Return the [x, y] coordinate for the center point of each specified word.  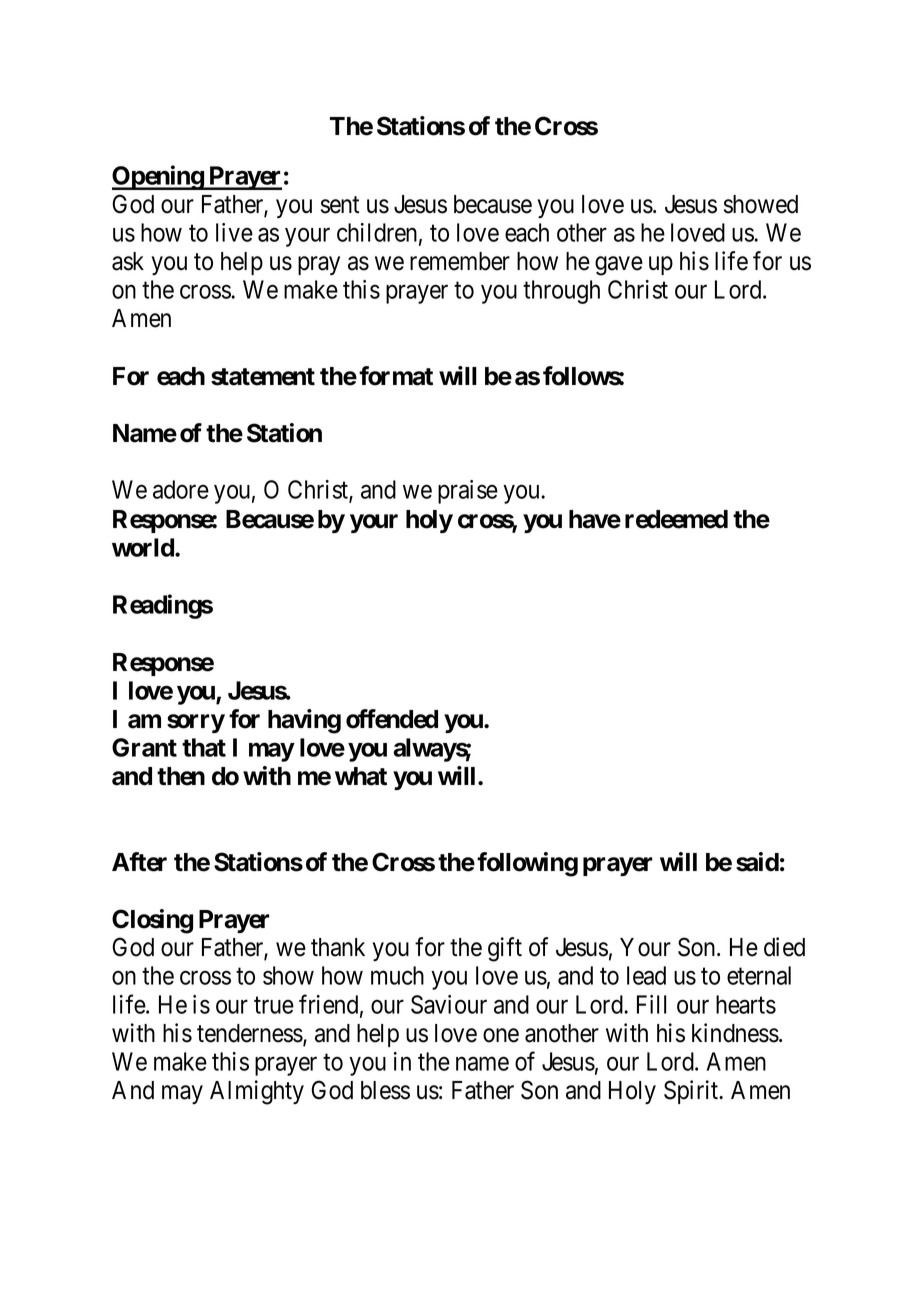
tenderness [250, 1033]
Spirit [692, 1092]
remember [460, 261]
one [501, 1035]
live [234, 232]
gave [619, 266]
